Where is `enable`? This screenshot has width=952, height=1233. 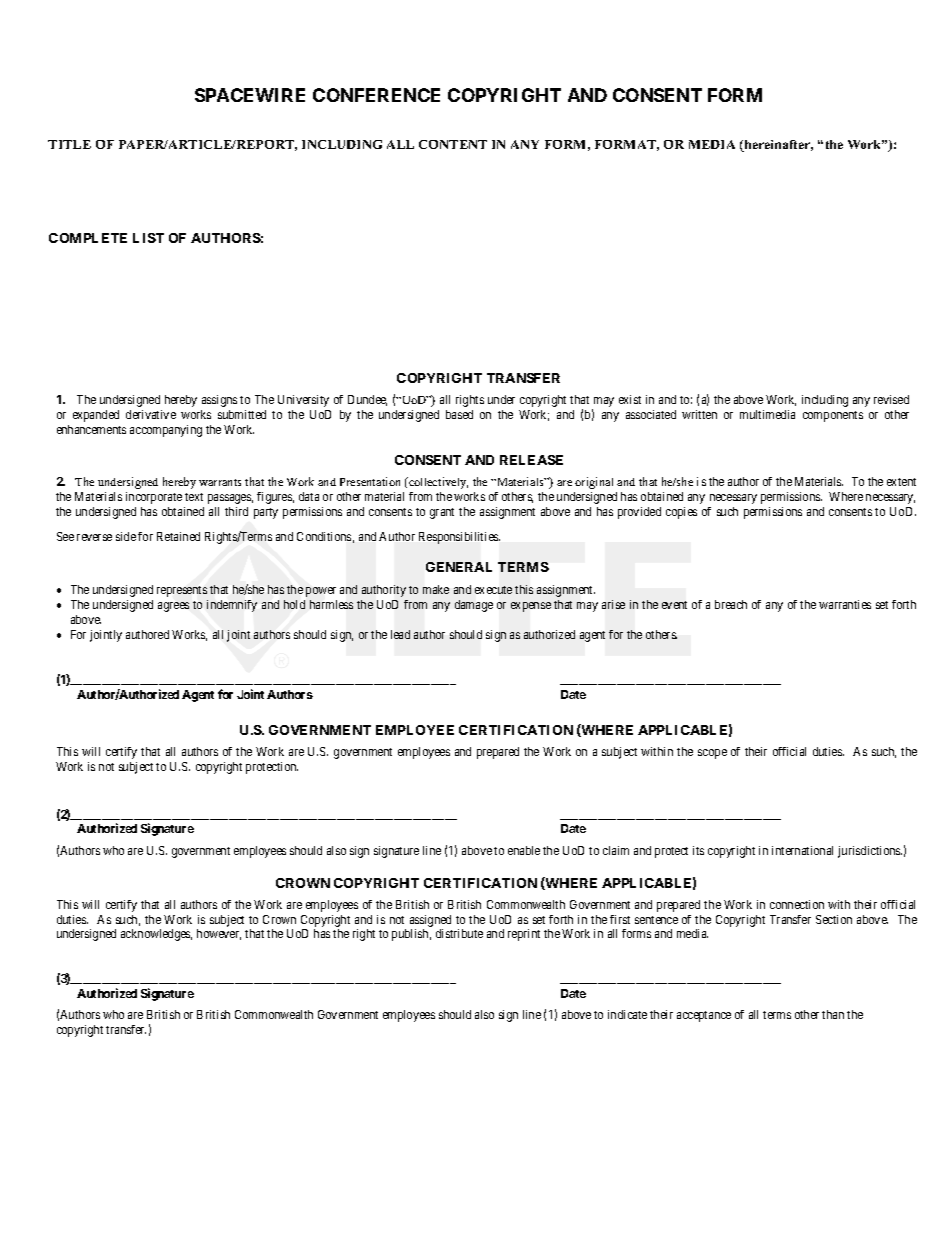 enable is located at coordinates (524, 850).
